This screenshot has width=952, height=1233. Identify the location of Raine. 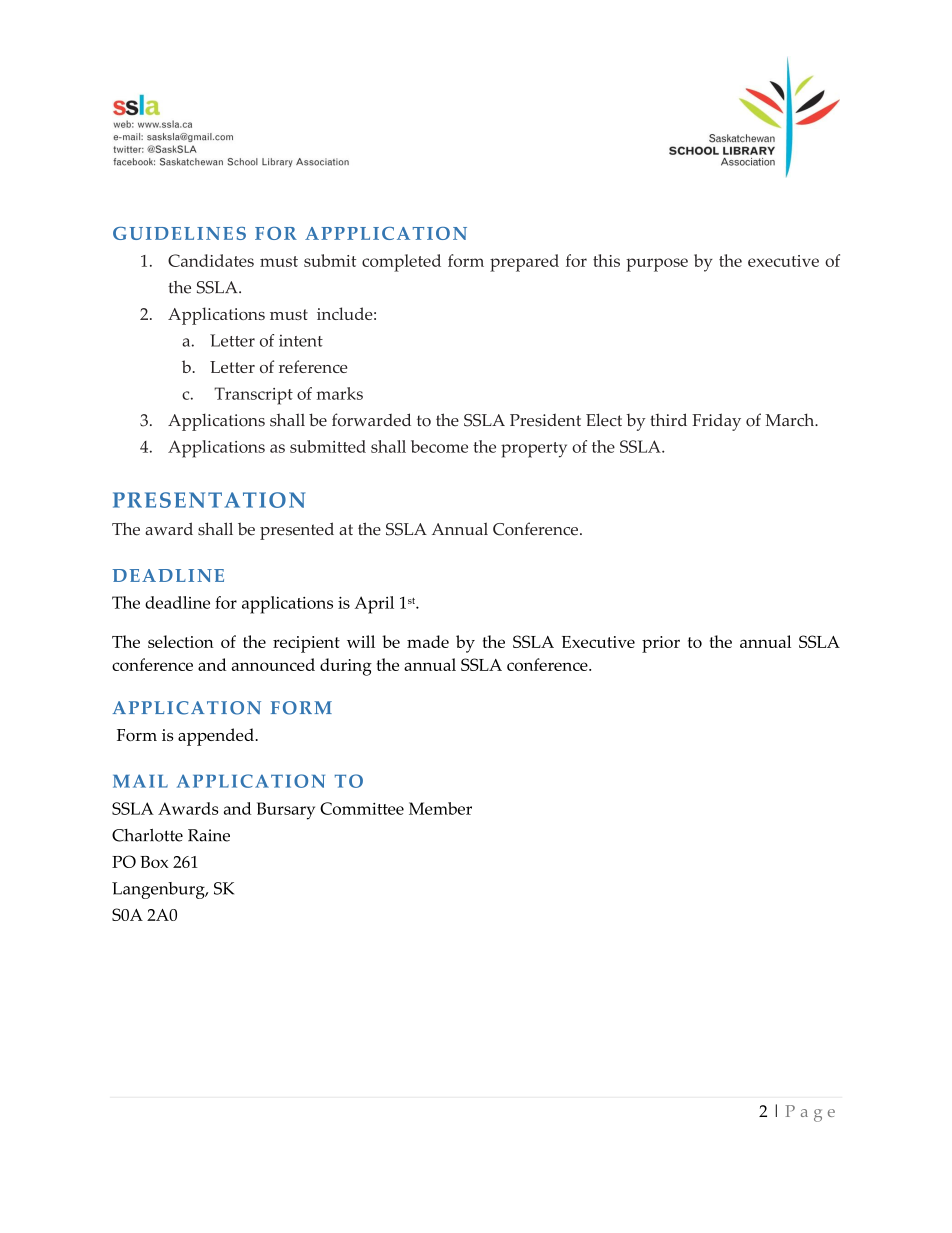
(209, 835).
